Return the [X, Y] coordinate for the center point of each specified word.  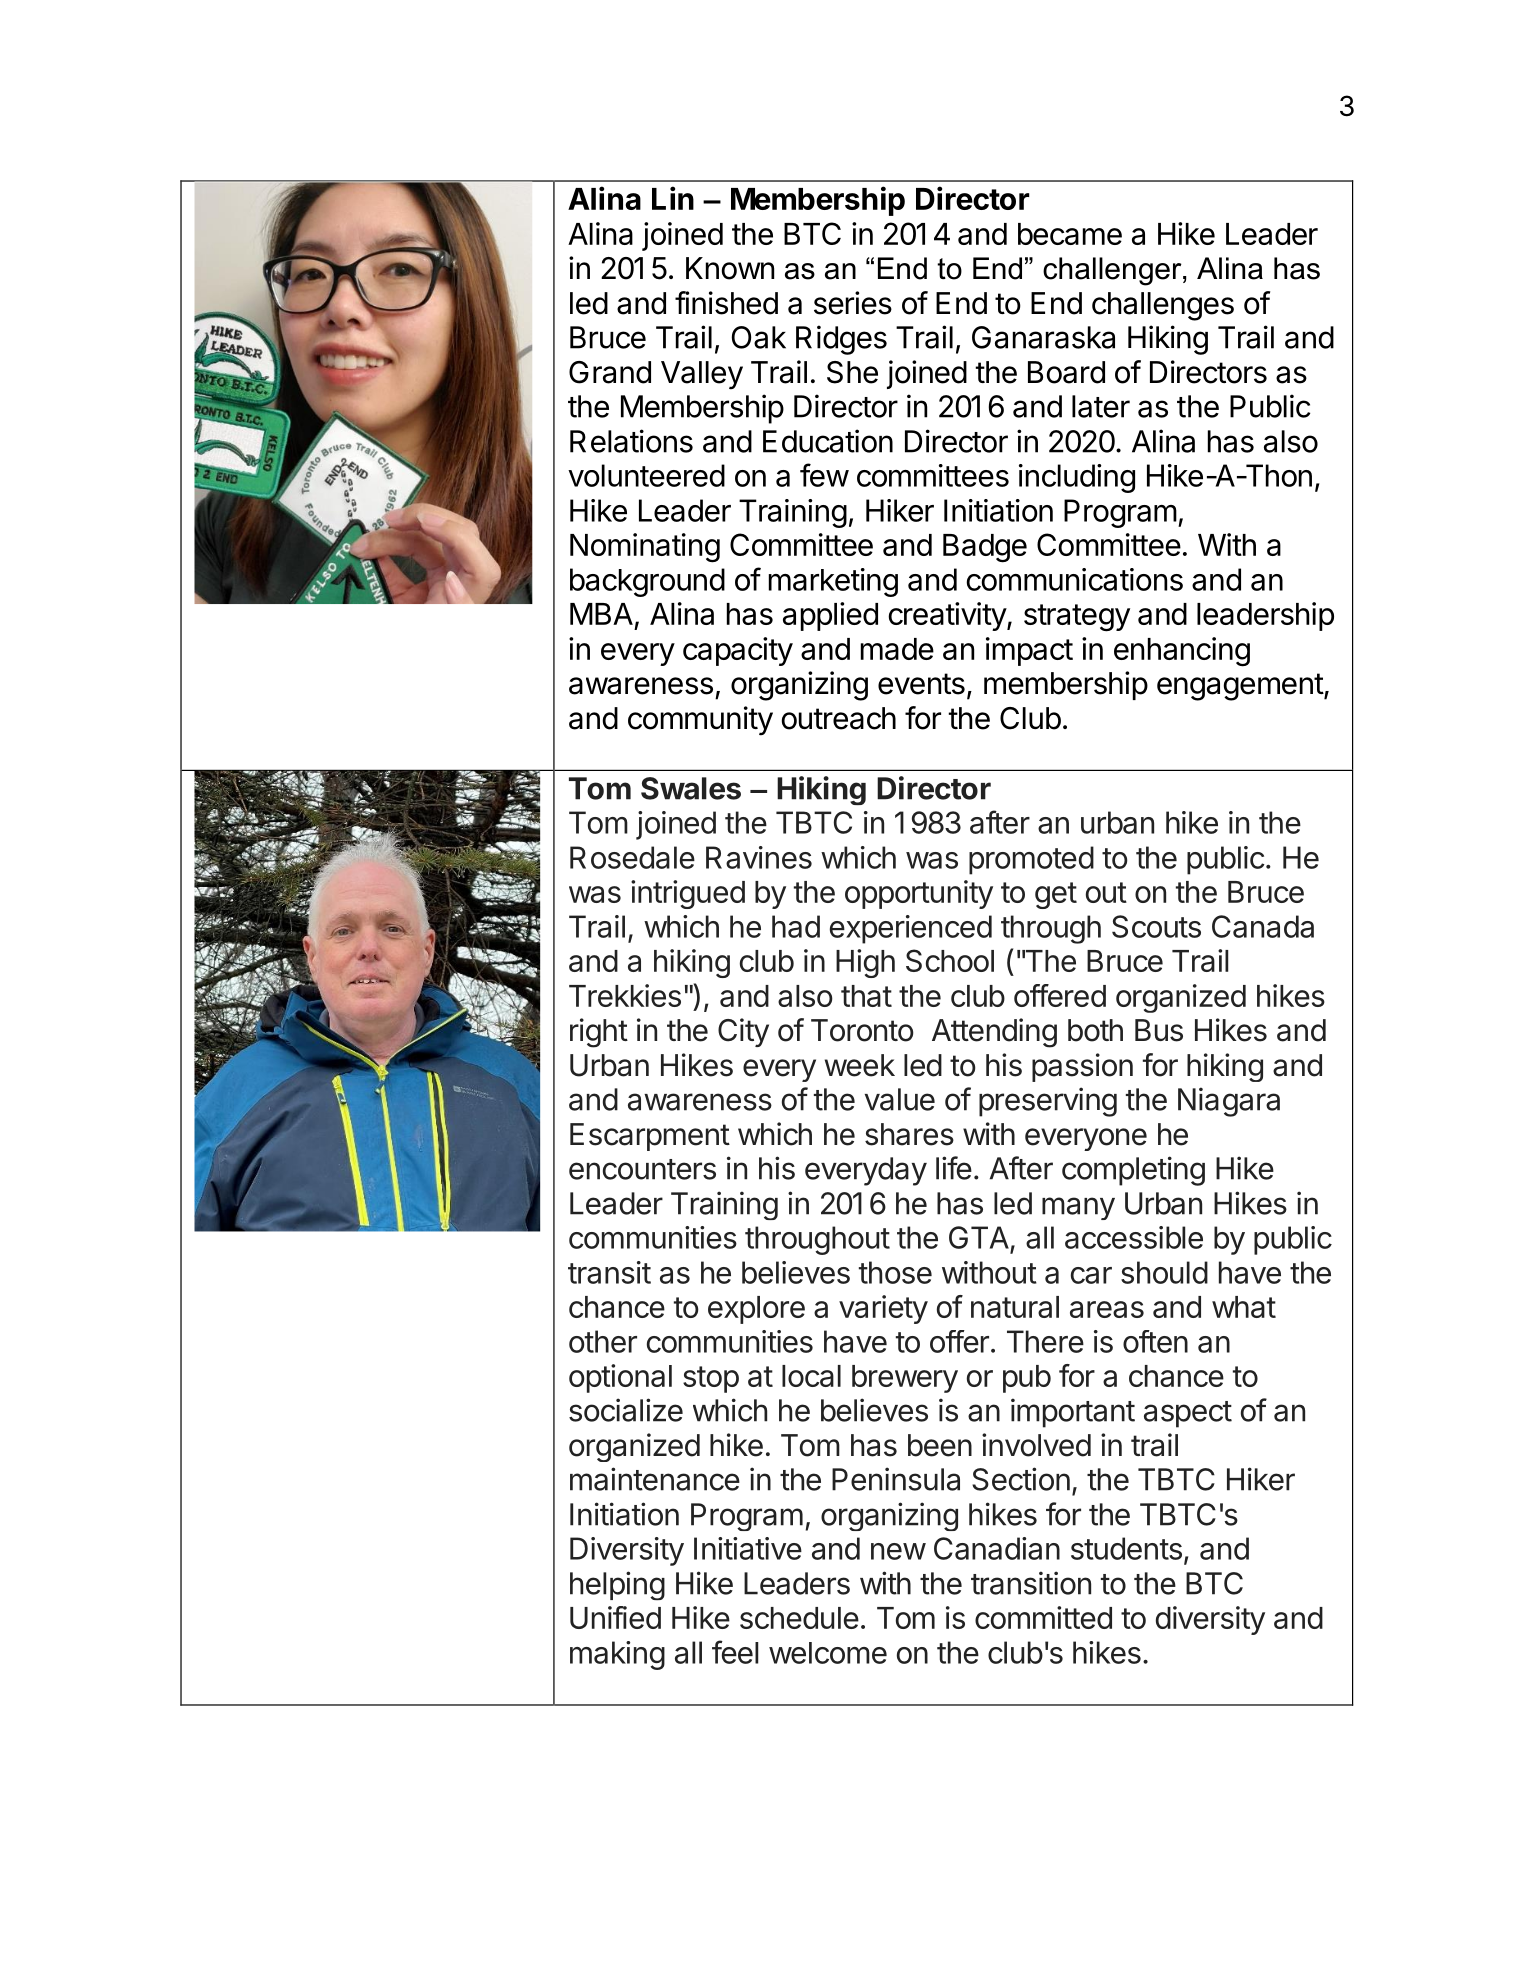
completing [1133, 1171]
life [954, 1168]
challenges [1163, 306]
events [921, 684]
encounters [642, 1169]
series [853, 303]
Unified [615, 1617]
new [898, 1551]
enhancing [1182, 652]
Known [730, 268]
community [700, 721]
